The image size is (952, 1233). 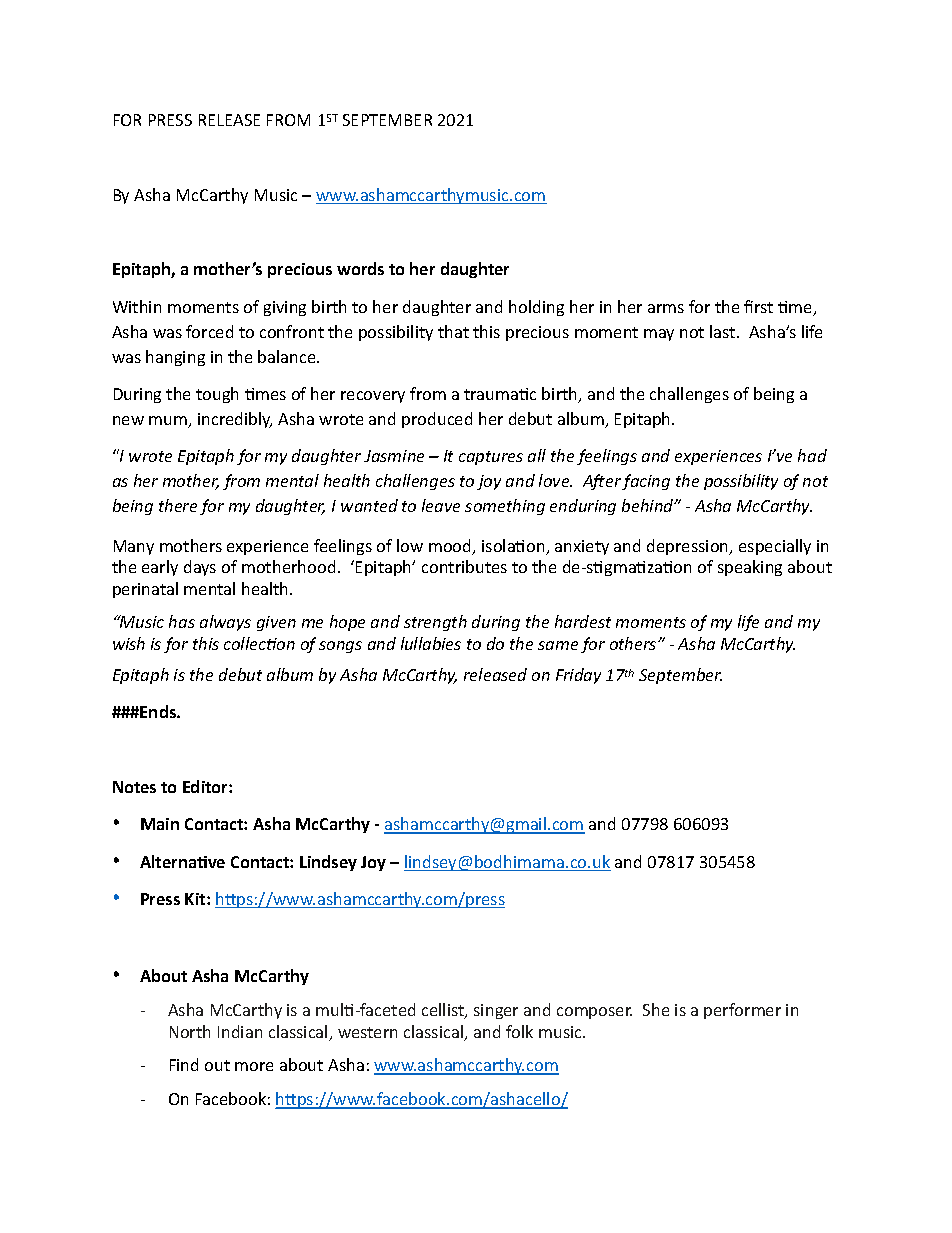 I want to click on same, so click(x=558, y=645).
